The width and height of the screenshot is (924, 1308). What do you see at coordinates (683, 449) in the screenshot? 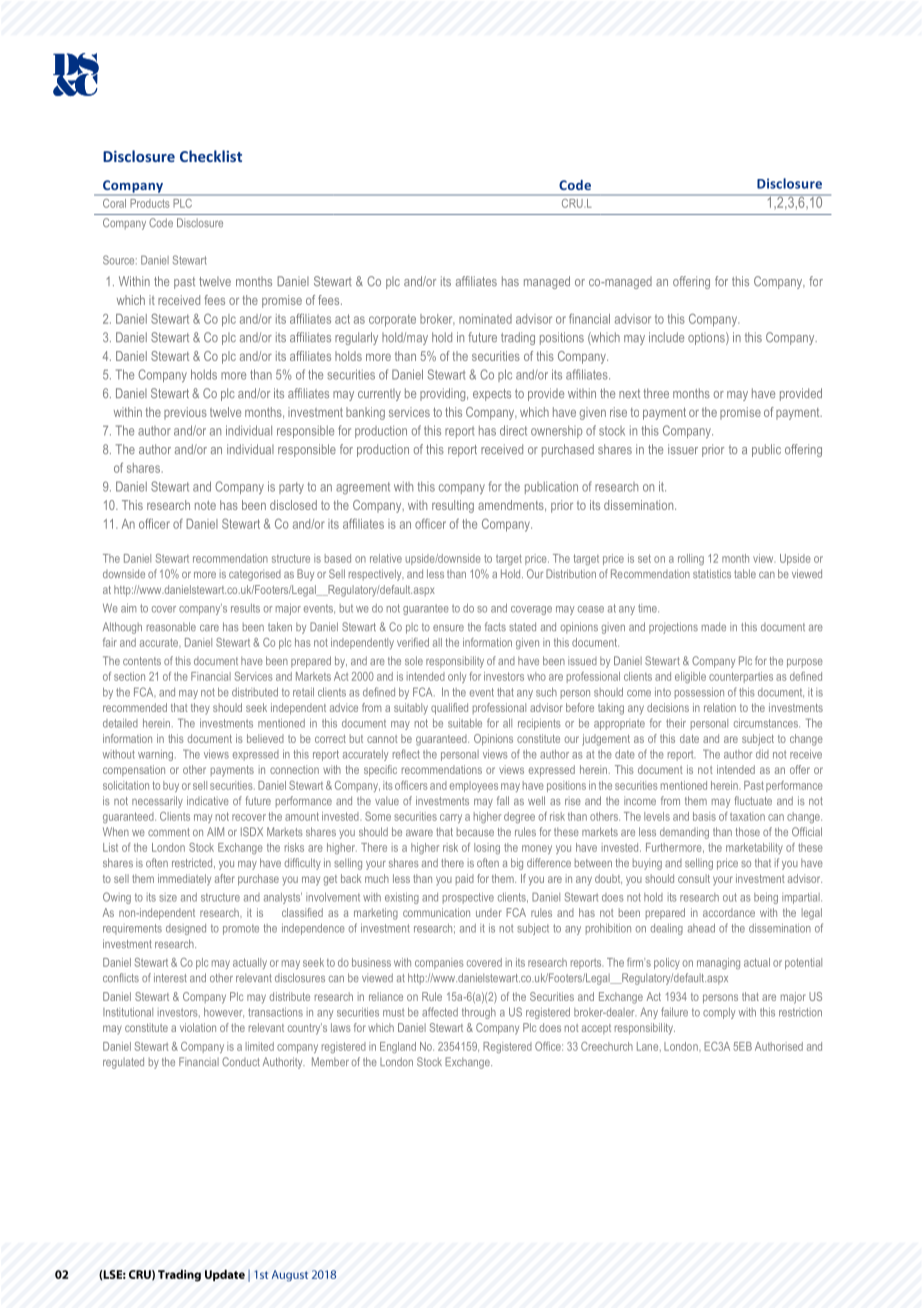
I see `issuer` at bounding box center [683, 449].
